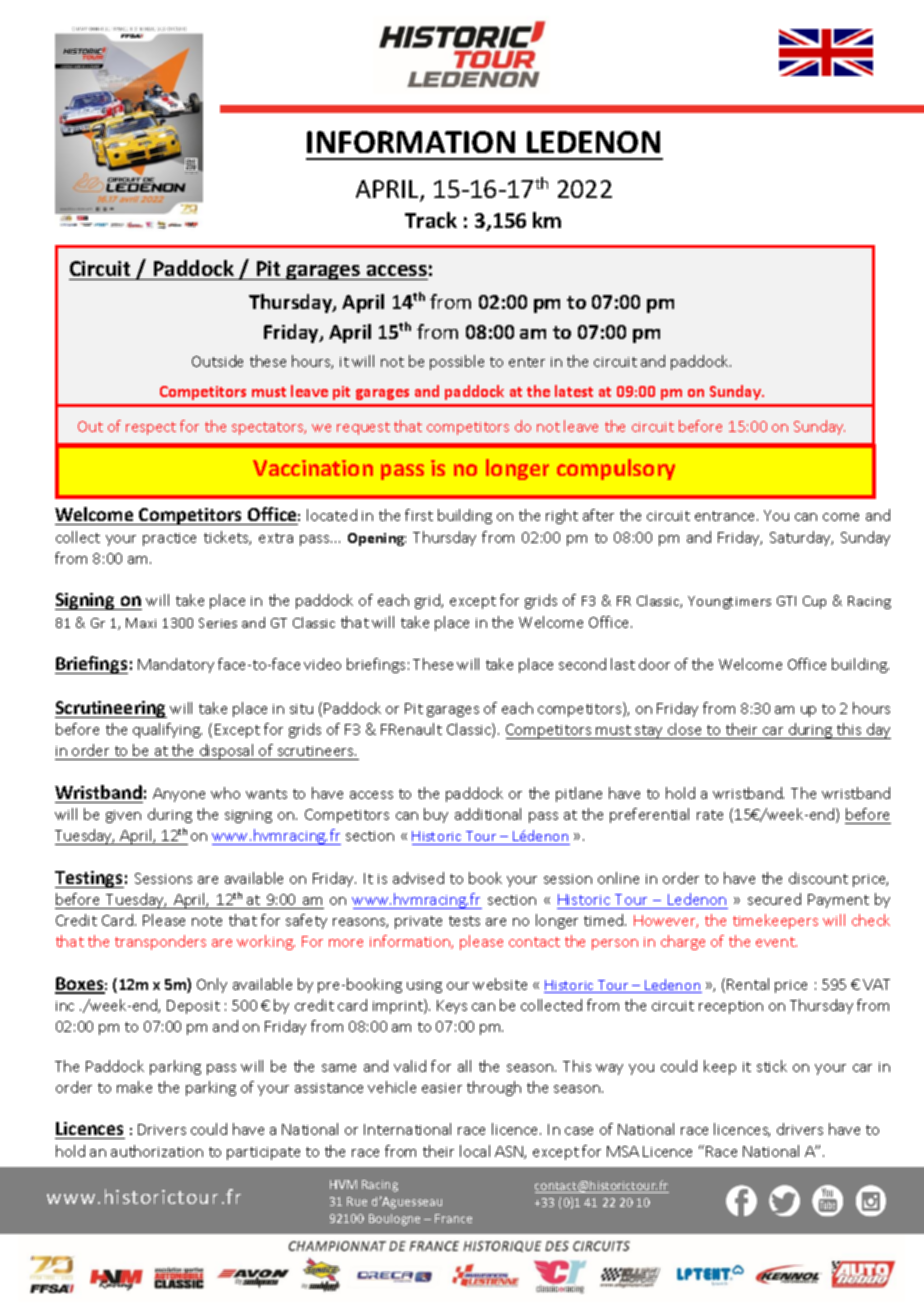 The width and height of the screenshot is (924, 1308). What do you see at coordinates (217, 361) in the screenshot?
I see `Outside` at bounding box center [217, 361].
